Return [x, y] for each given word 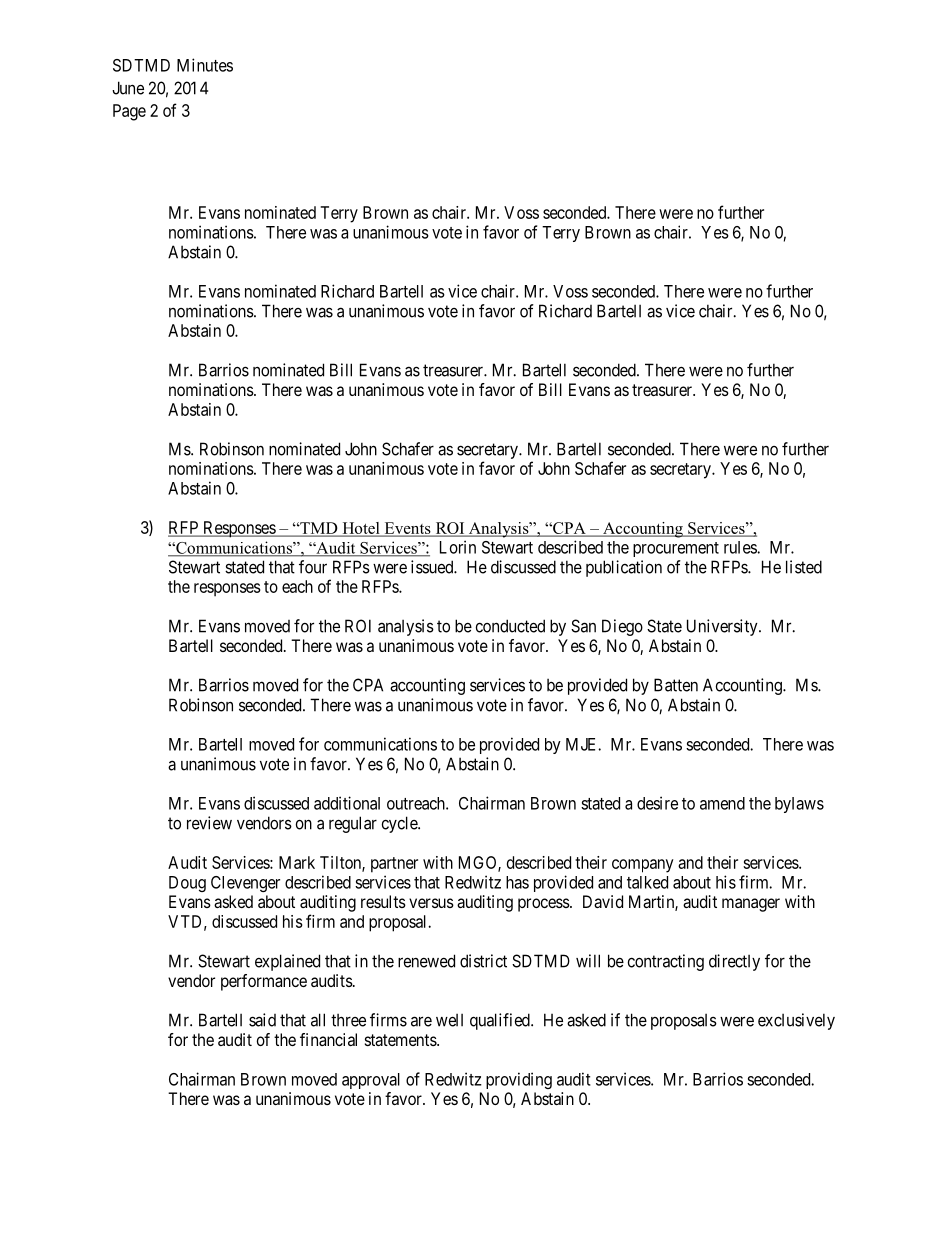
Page [129, 112]
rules [741, 547]
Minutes [205, 65]
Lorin [458, 547]
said [262, 1020]
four [313, 567]
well [449, 1020]
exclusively [796, 1021]
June [128, 88]
